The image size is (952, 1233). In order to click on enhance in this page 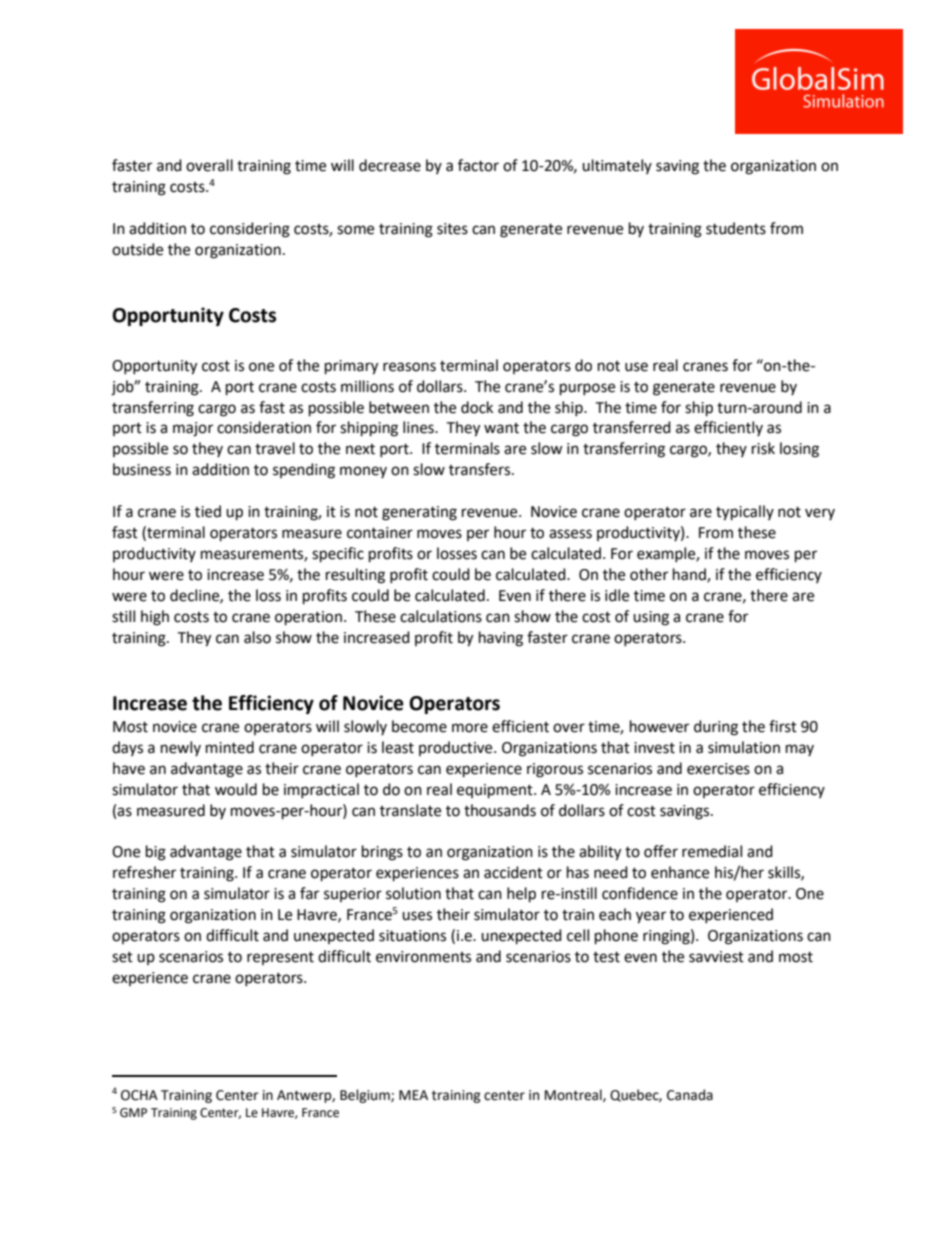, I will do `click(680, 872)`.
